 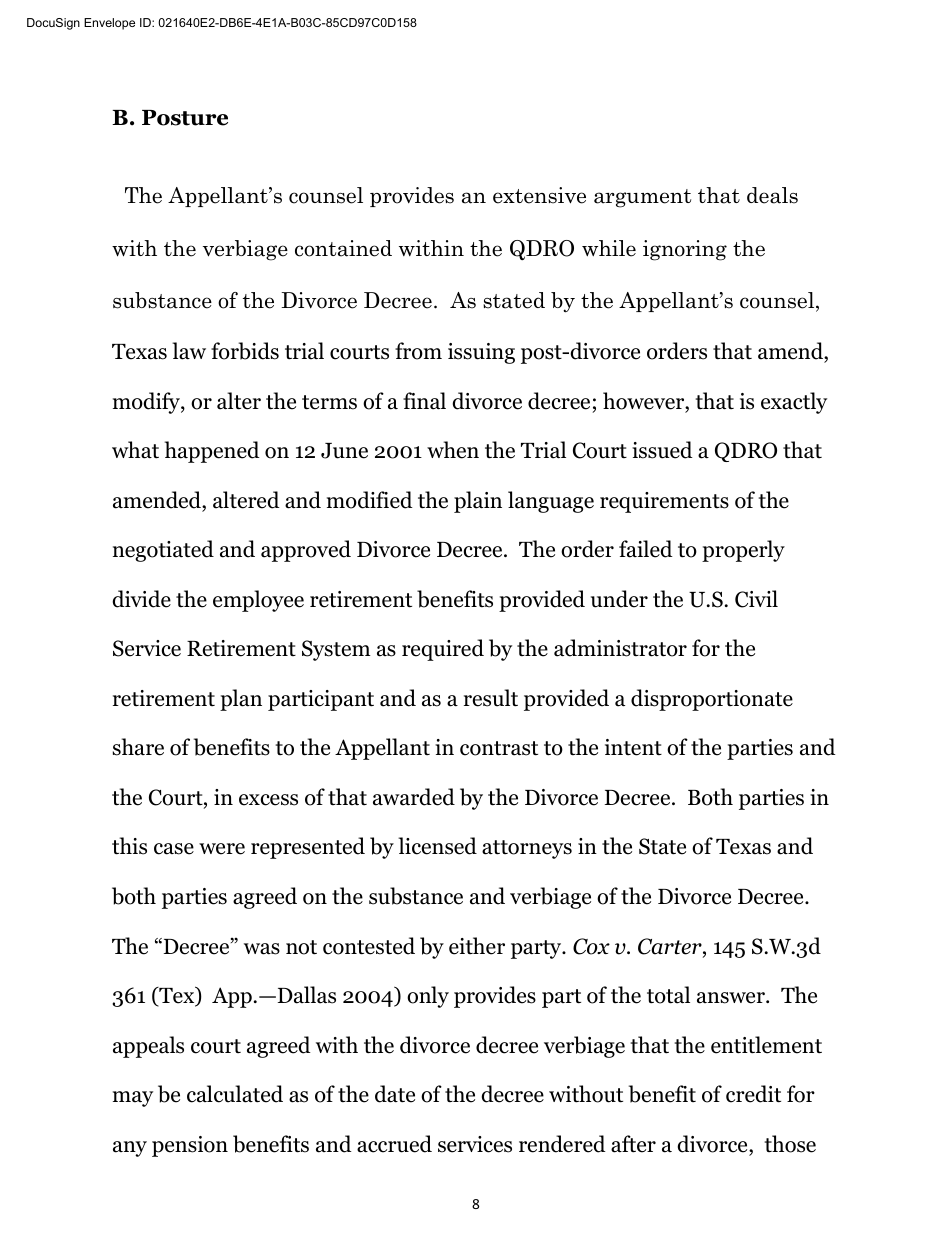 I want to click on ignoring, so click(x=685, y=250).
